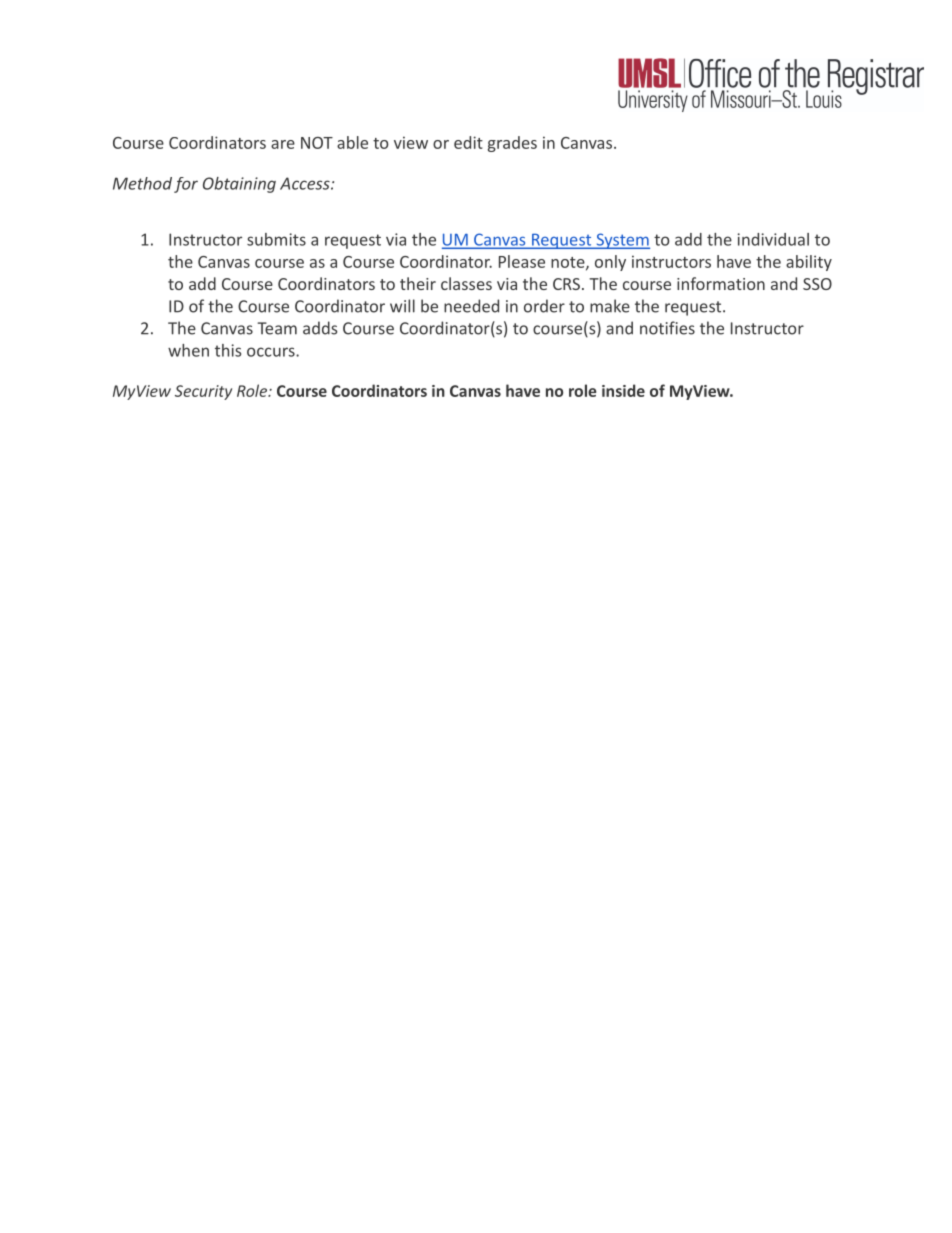 This document has height=1233, width=952. Describe the element at coordinates (276, 239) in the document. I see `submits` at that location.
